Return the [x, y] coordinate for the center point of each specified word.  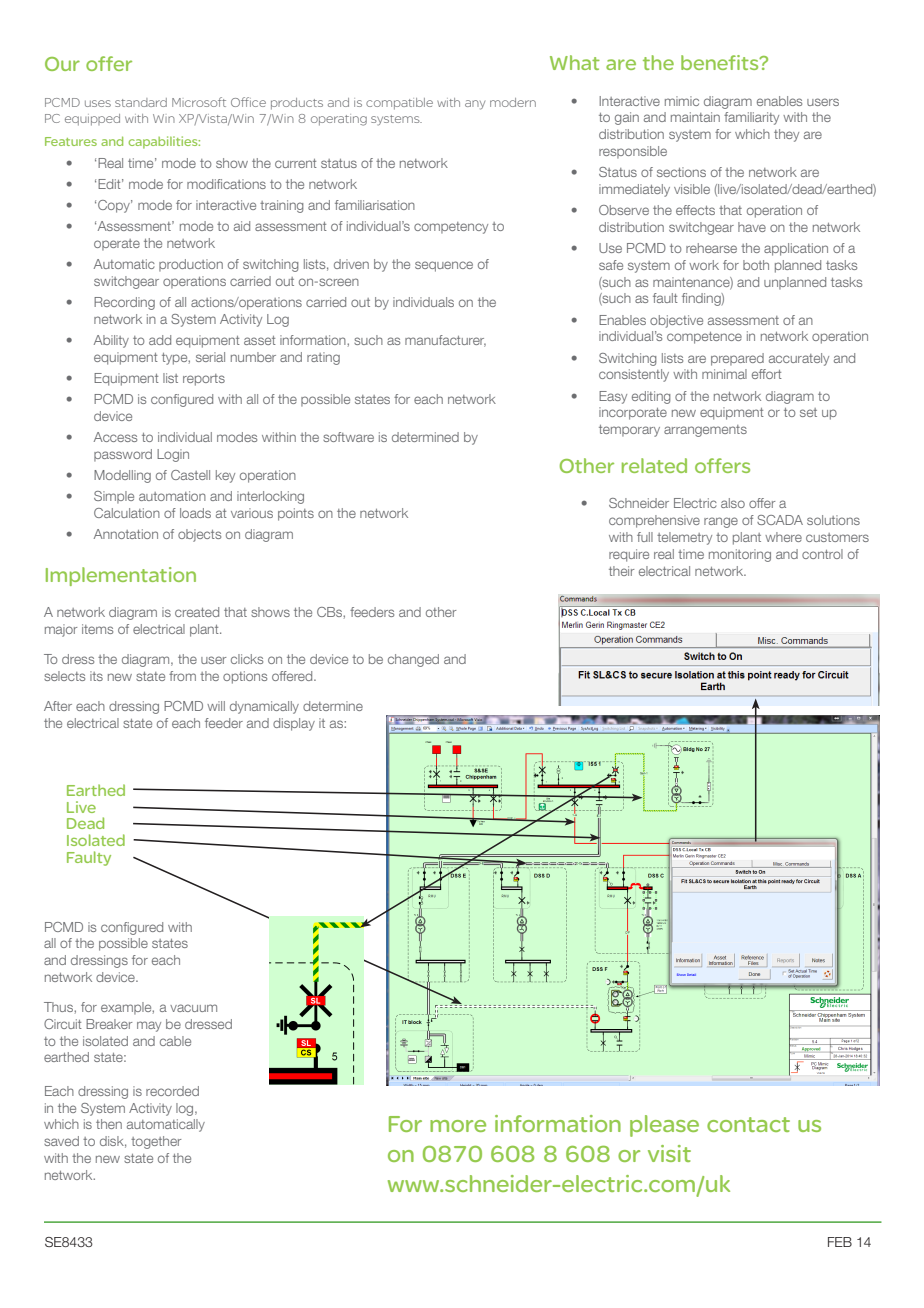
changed [413, 660]
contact [748, 1124]
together [156, 1142]
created [197, 612]
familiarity [751, 118]
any [475, 105]
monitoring [740, 555]
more [458, 1126]
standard [141, 102]
